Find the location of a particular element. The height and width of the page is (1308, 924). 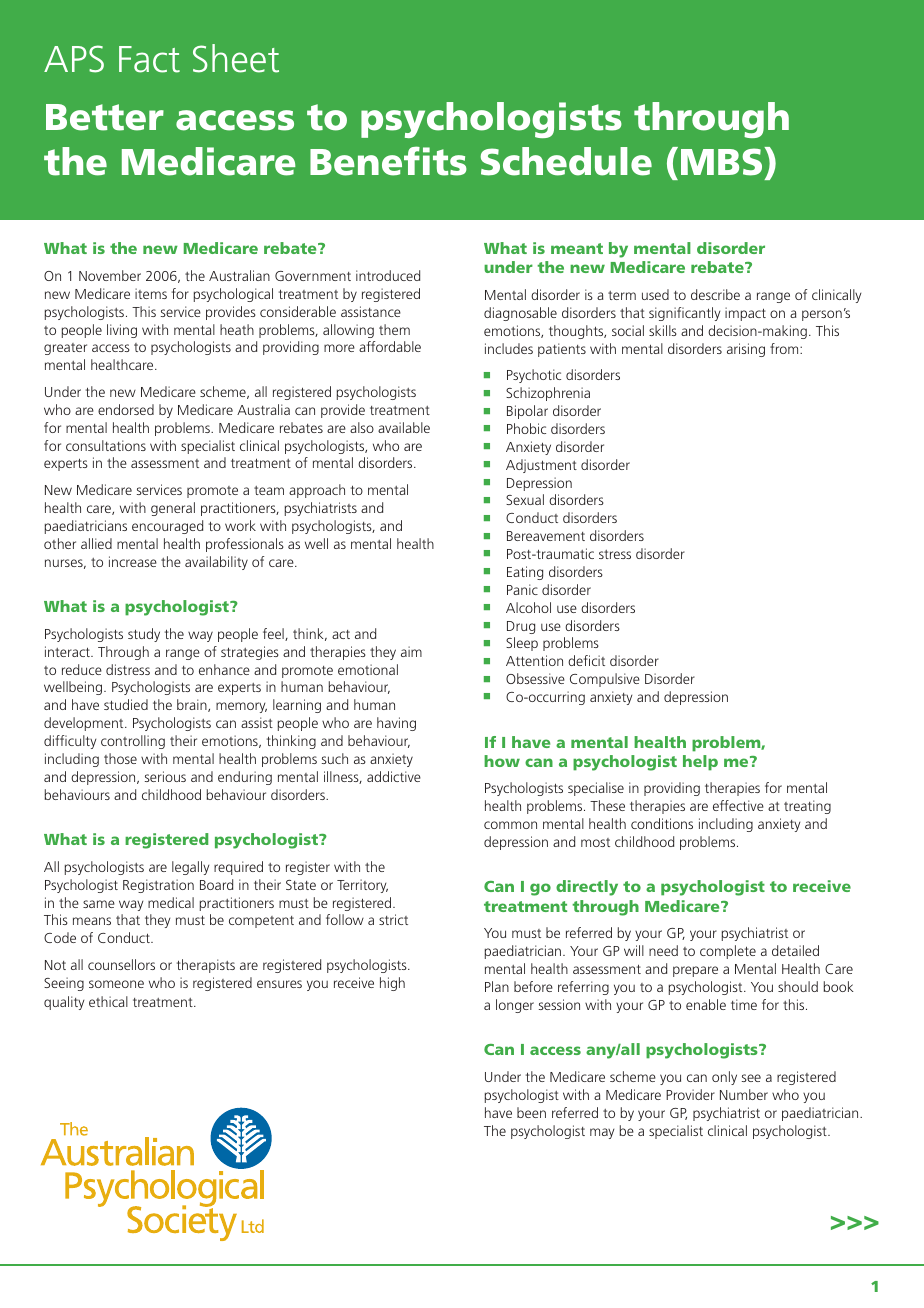

deficit is located at coordinates (586, 660).
